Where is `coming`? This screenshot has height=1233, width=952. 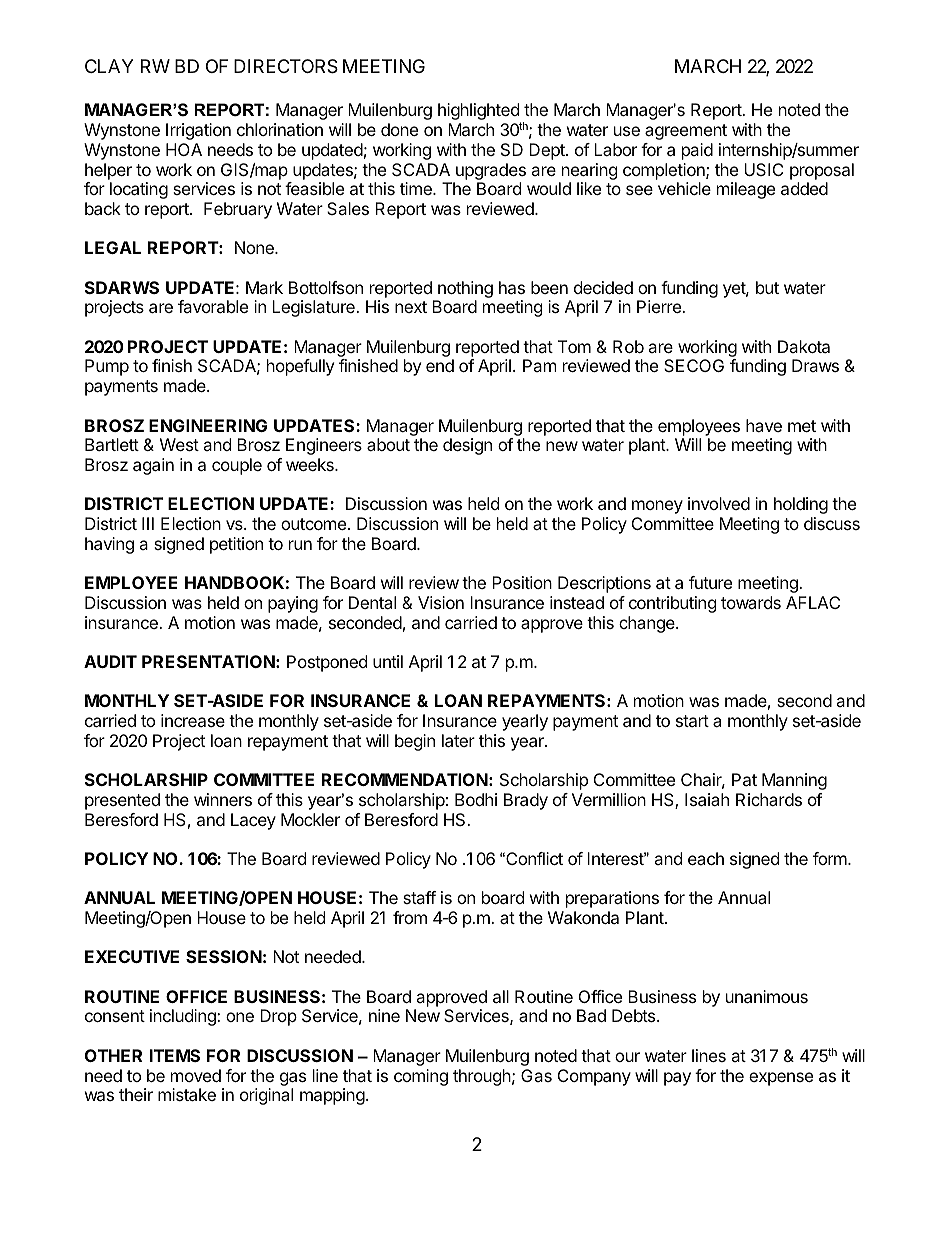 coming is located at coordinates (421, 1077).
